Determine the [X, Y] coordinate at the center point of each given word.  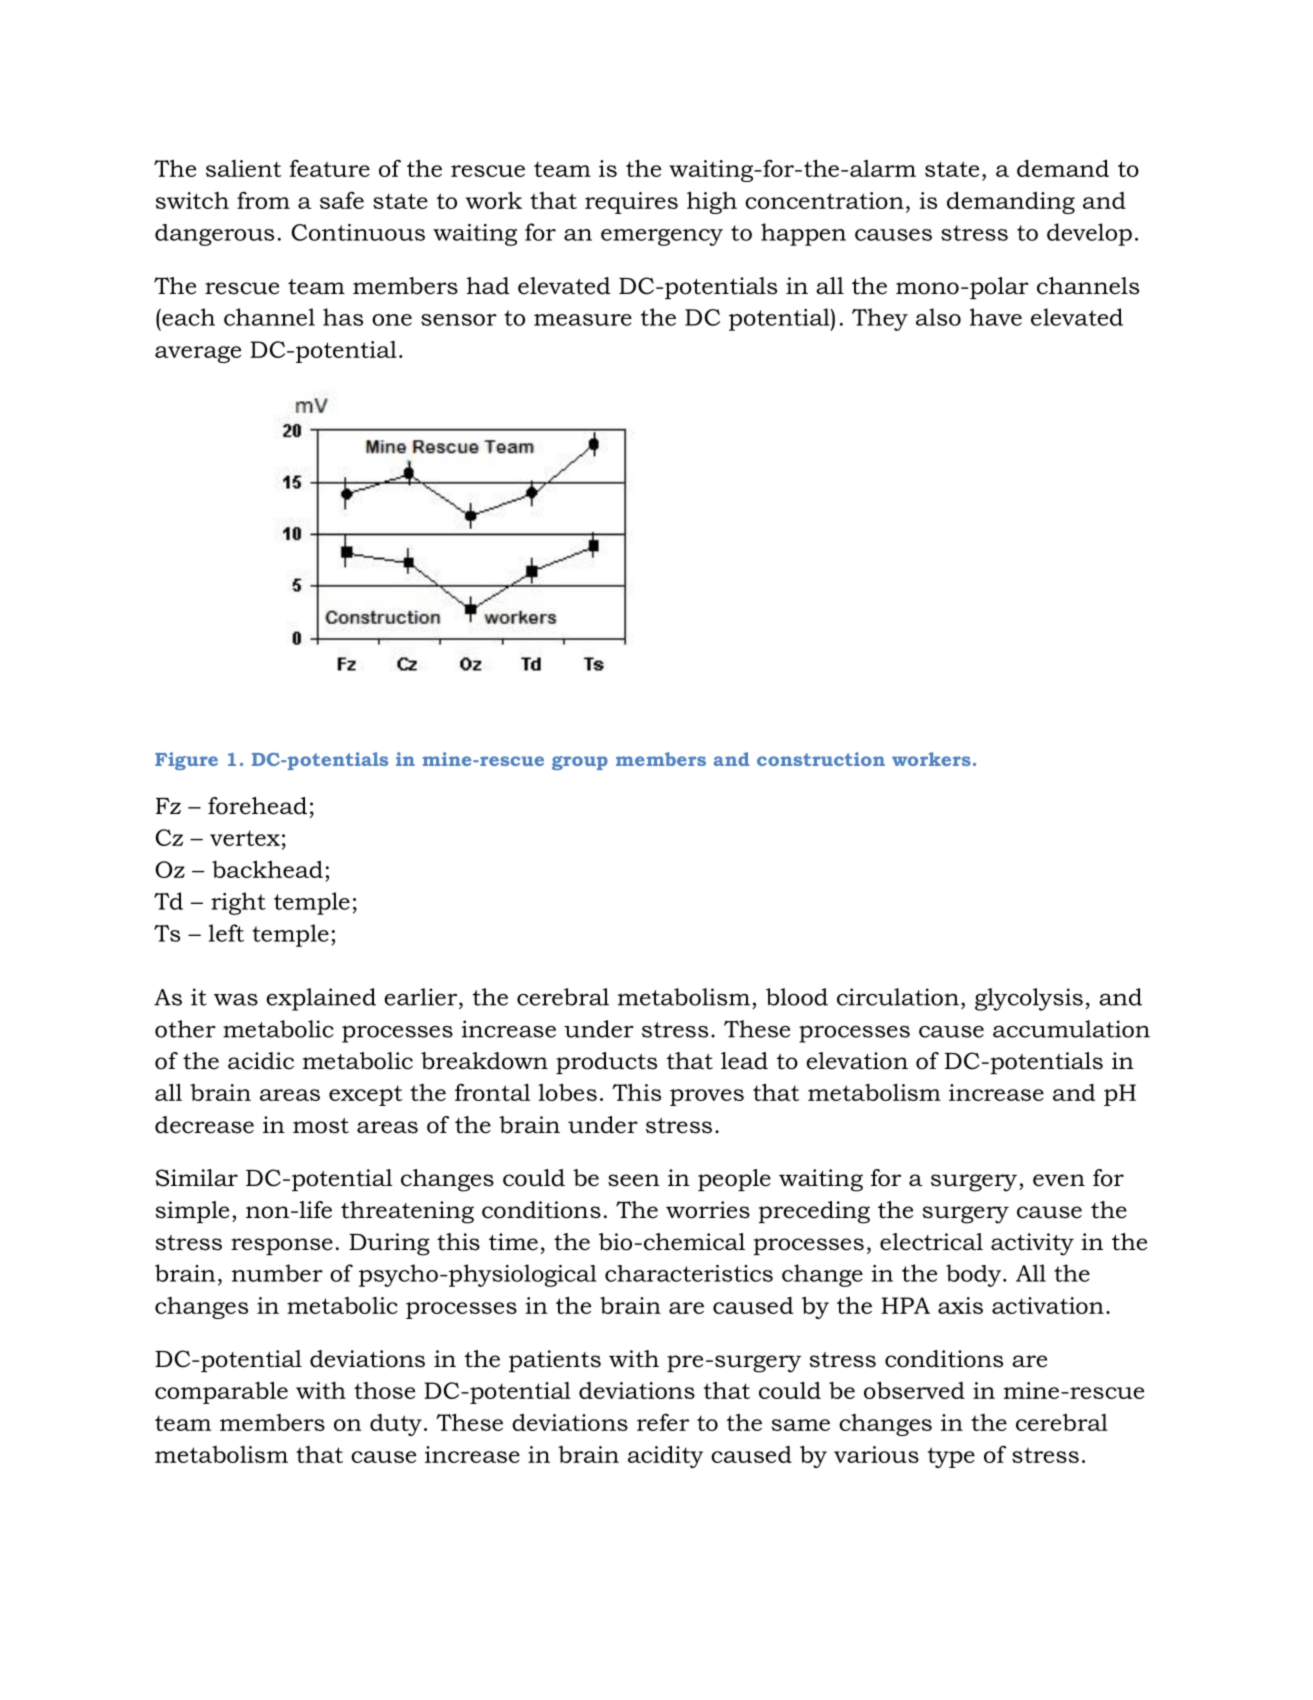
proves [707, 1097]
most [321, 1126]
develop [1089, 234]
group [580, 763]
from [263, 200]
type [951, 1457]
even [1059, 1180]
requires [631, 203]
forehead [257, 806]
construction [821, 759]
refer [663, 1422]
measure [583, 320]
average [198, 354]
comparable [221, 1392]
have [996, 317]
